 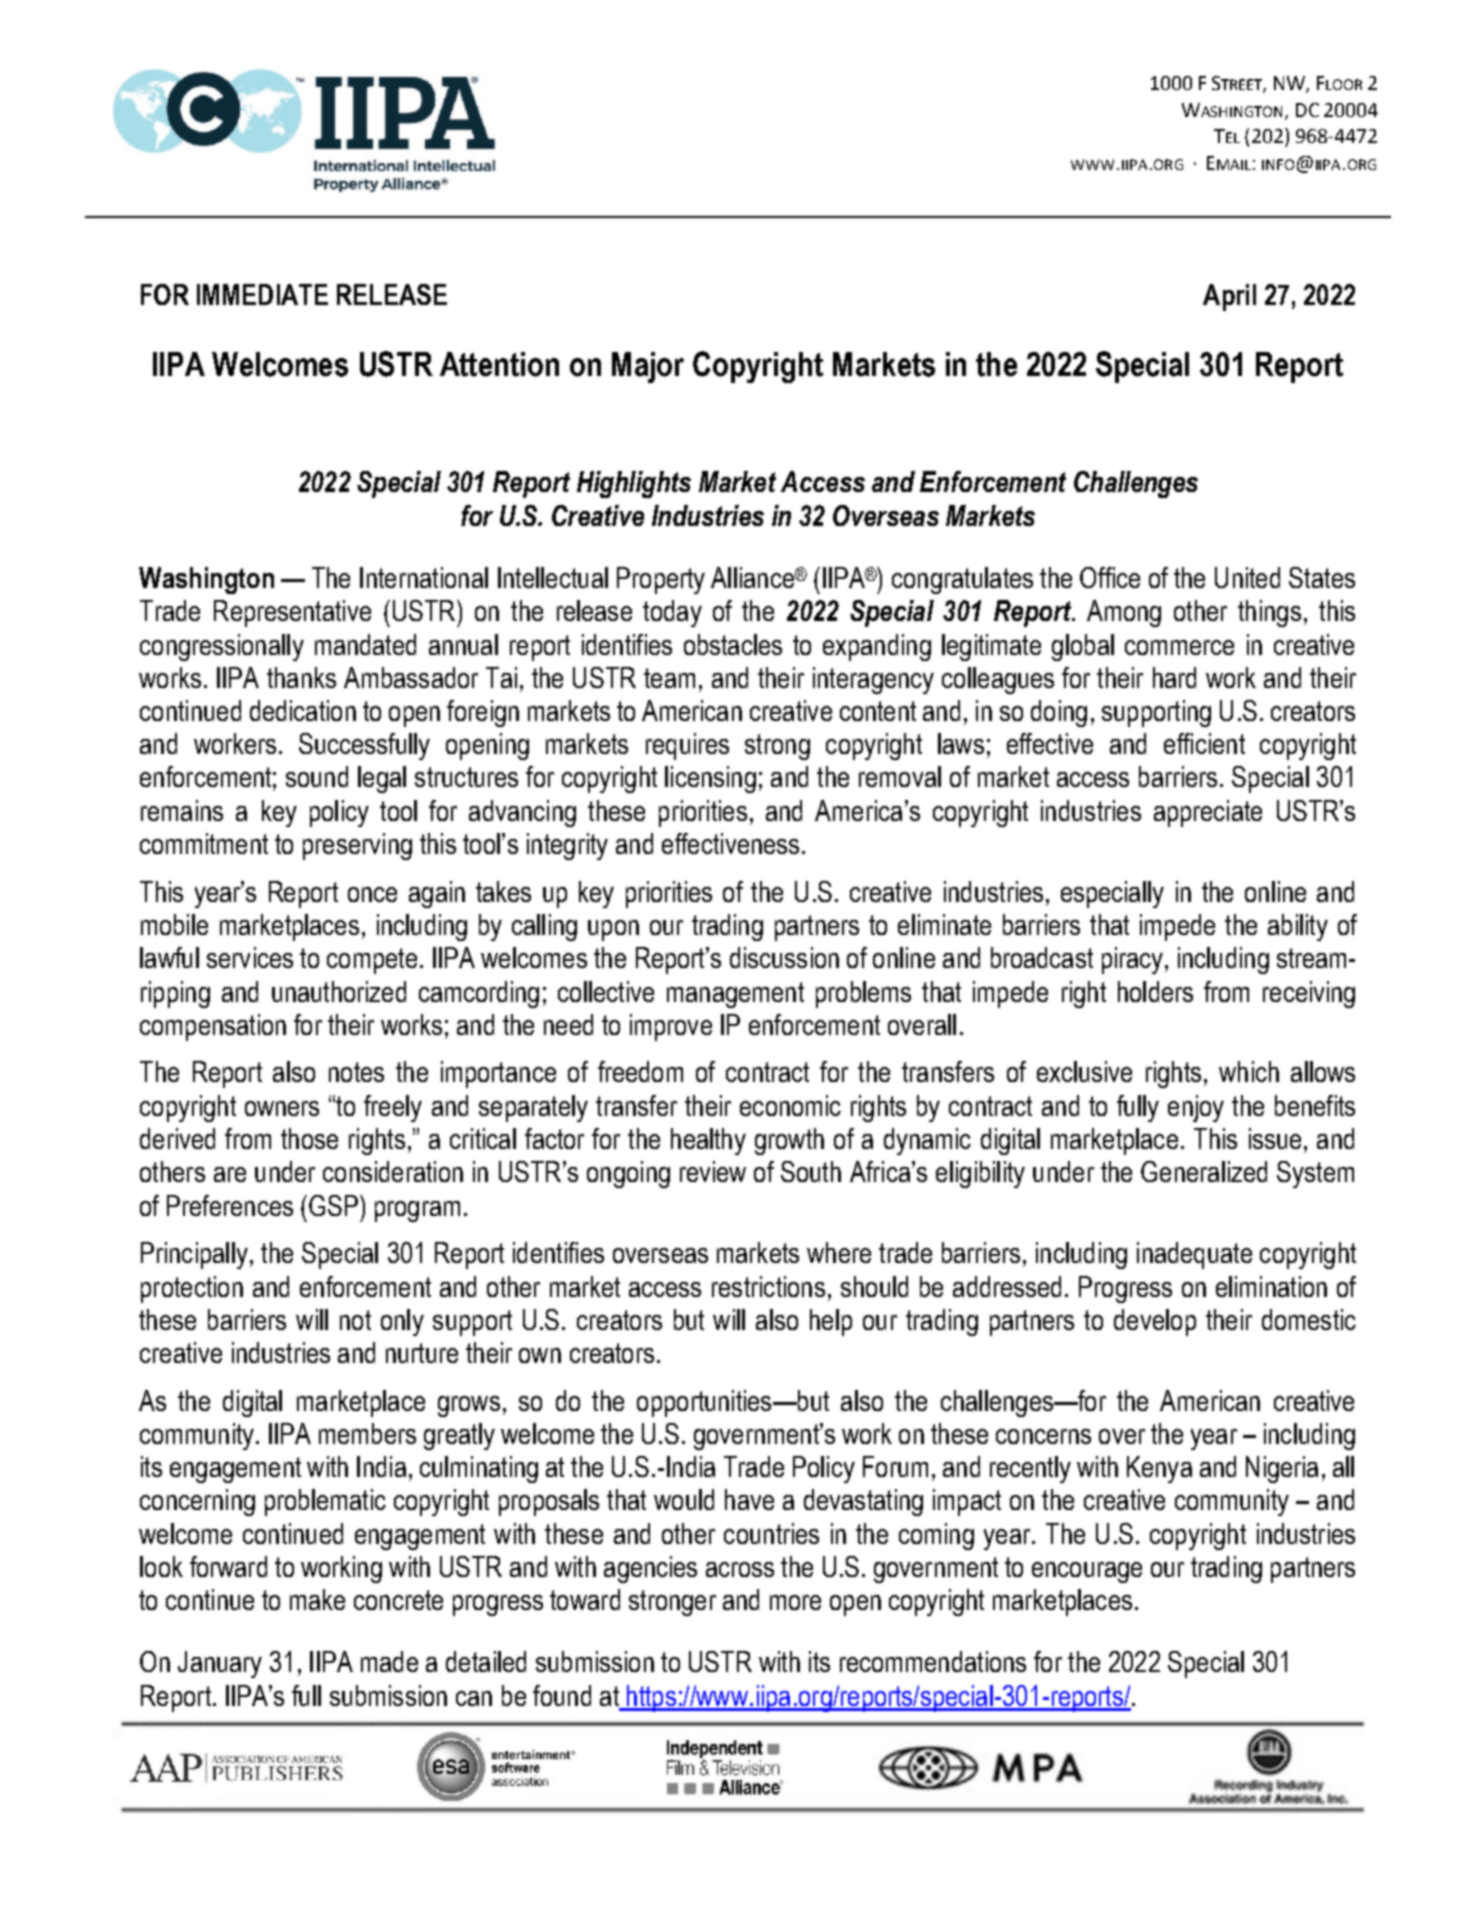 I want to click on January, so click(x=220, y=1664).
